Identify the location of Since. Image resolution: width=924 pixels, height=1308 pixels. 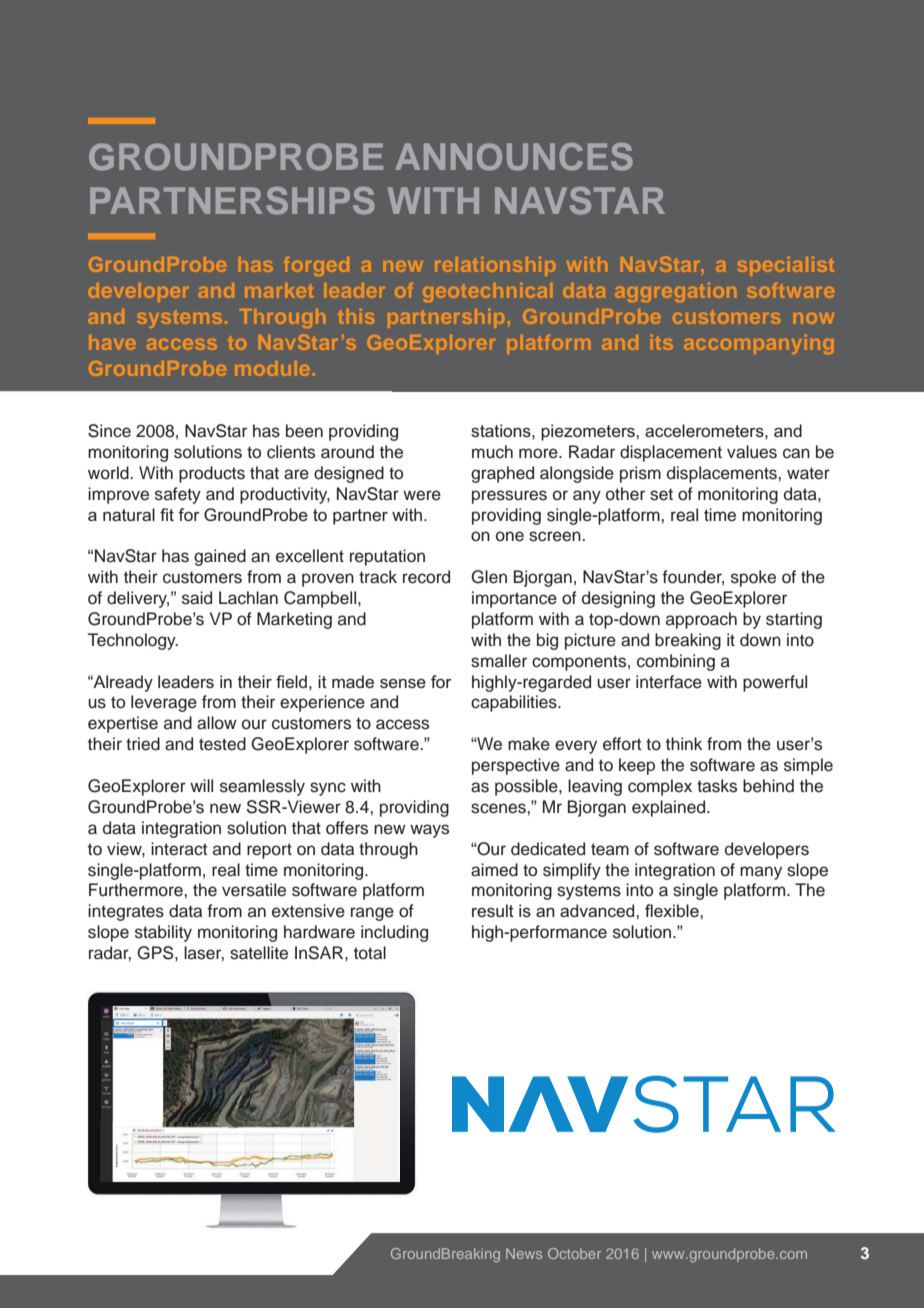
(109, 431).
